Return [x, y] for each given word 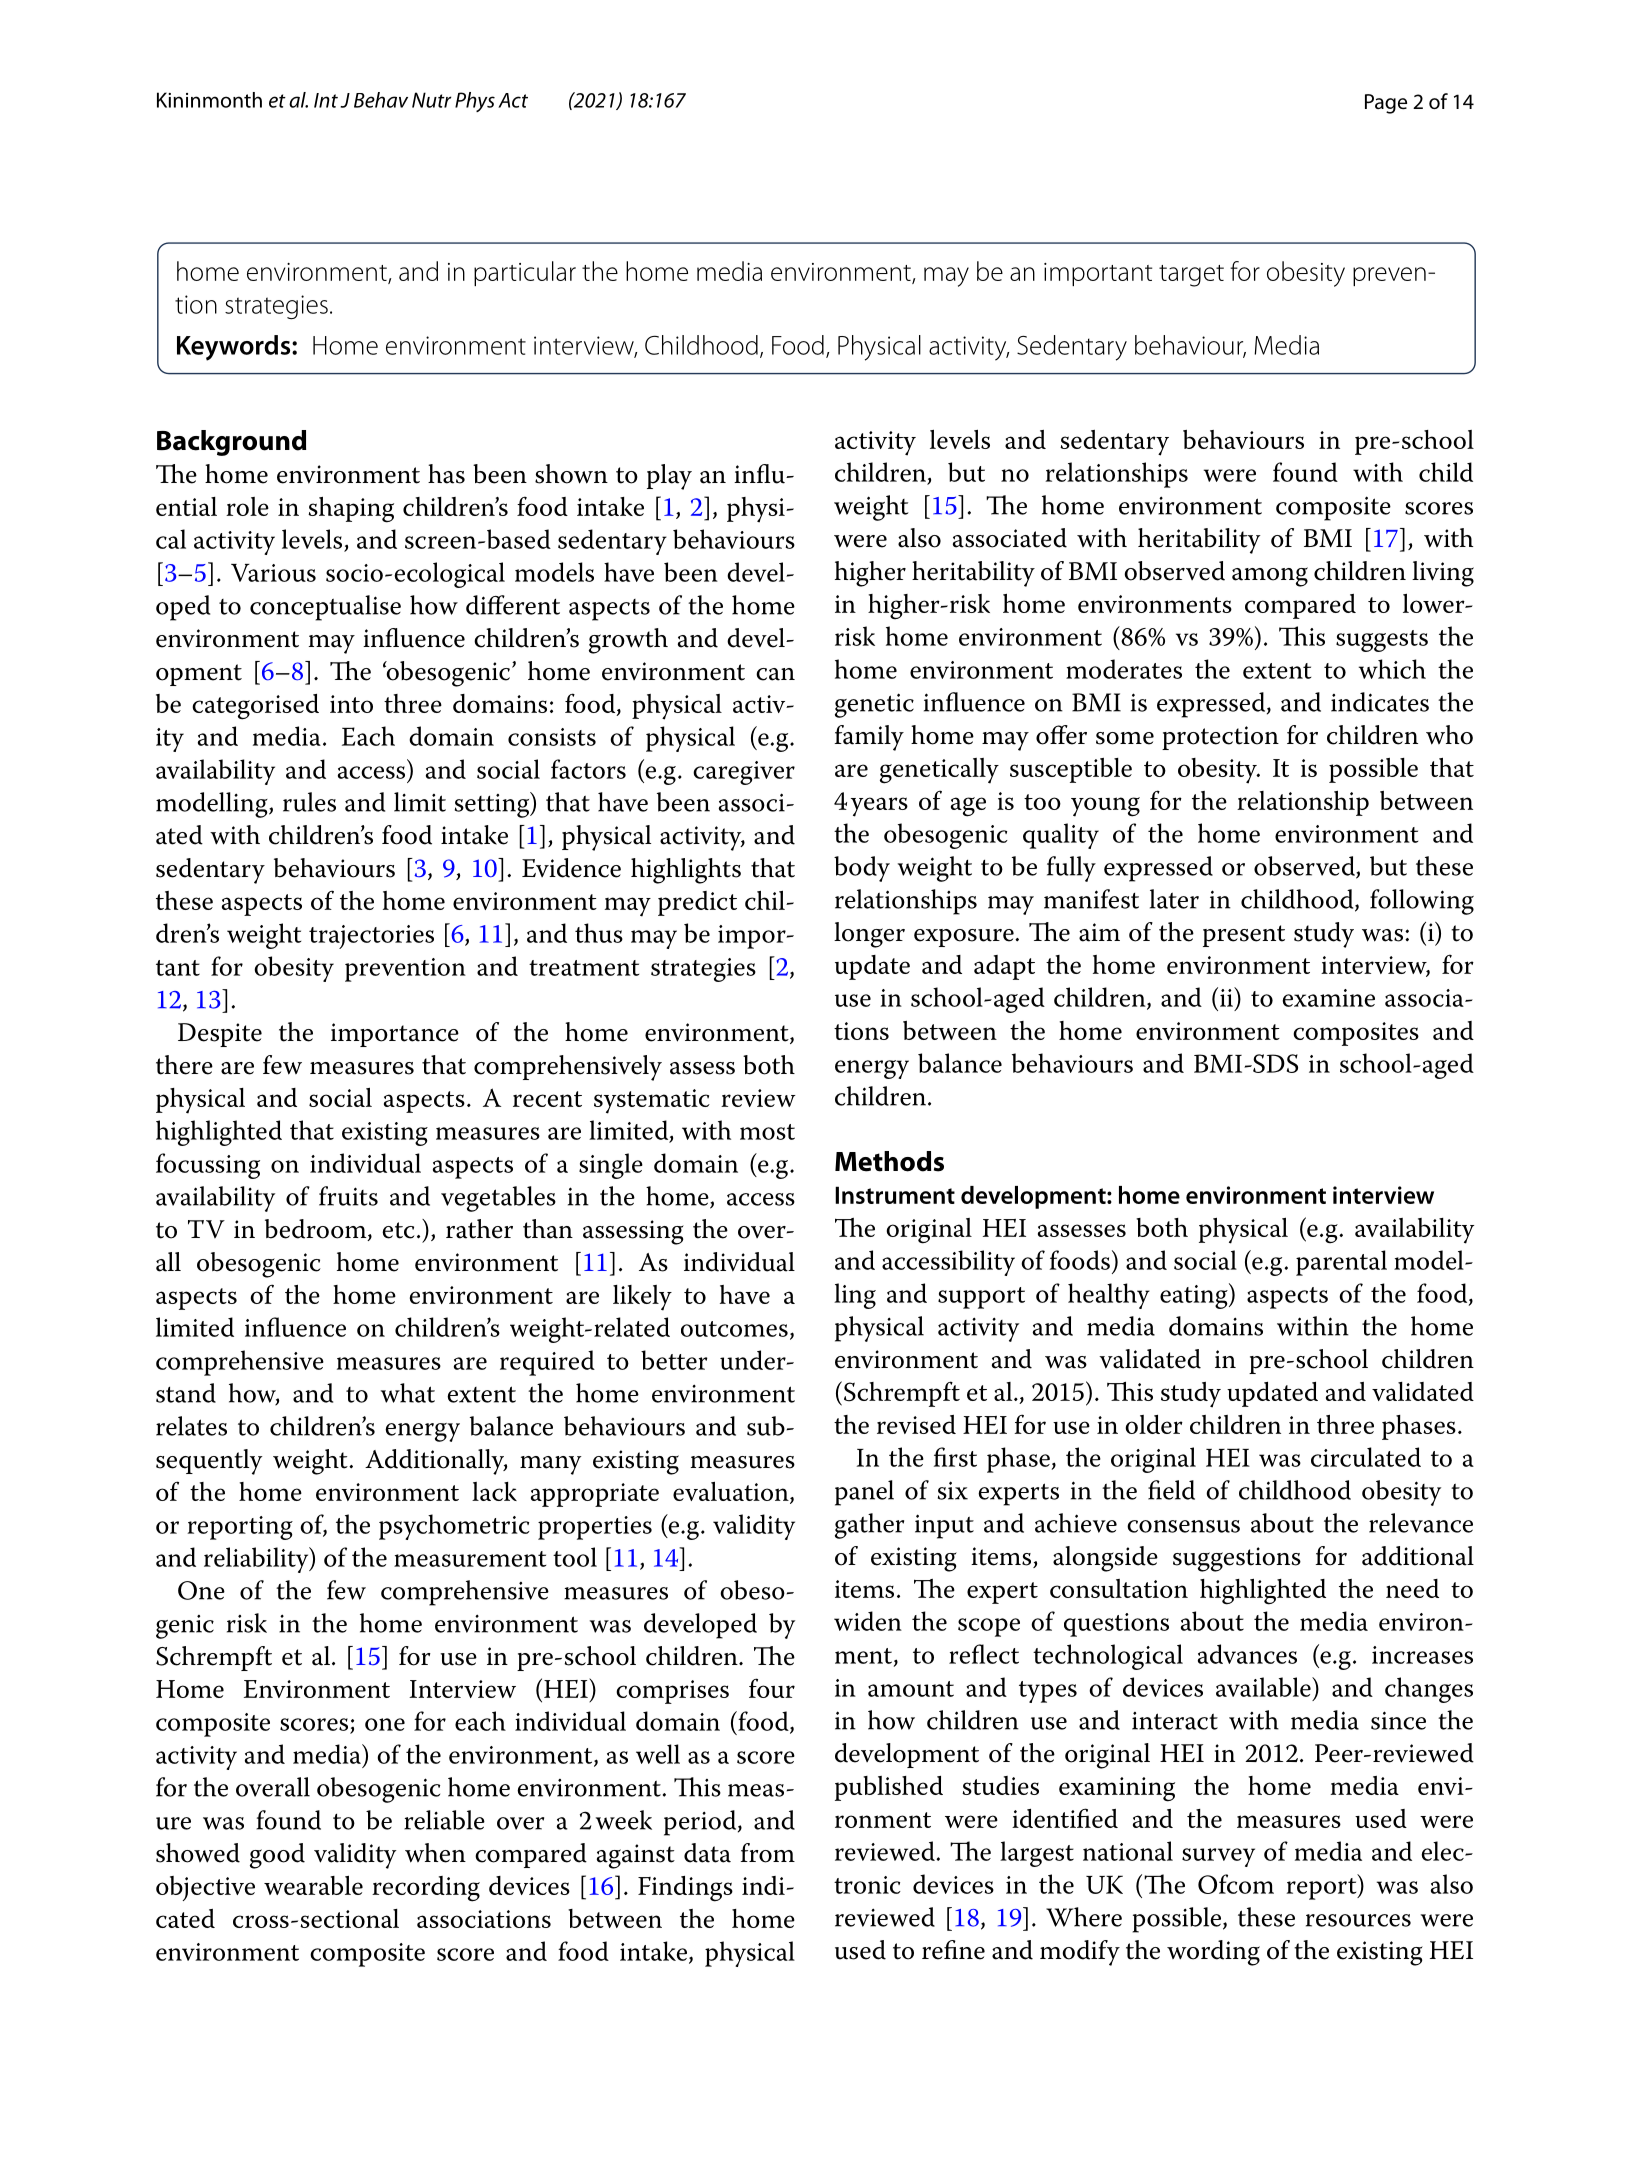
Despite [220, 1035]
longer [869, 935]
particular [525, 273]
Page [1386, 104]
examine [1328, 998]
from [768, 1853]
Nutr [431, 100]
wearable [313, 1885]
